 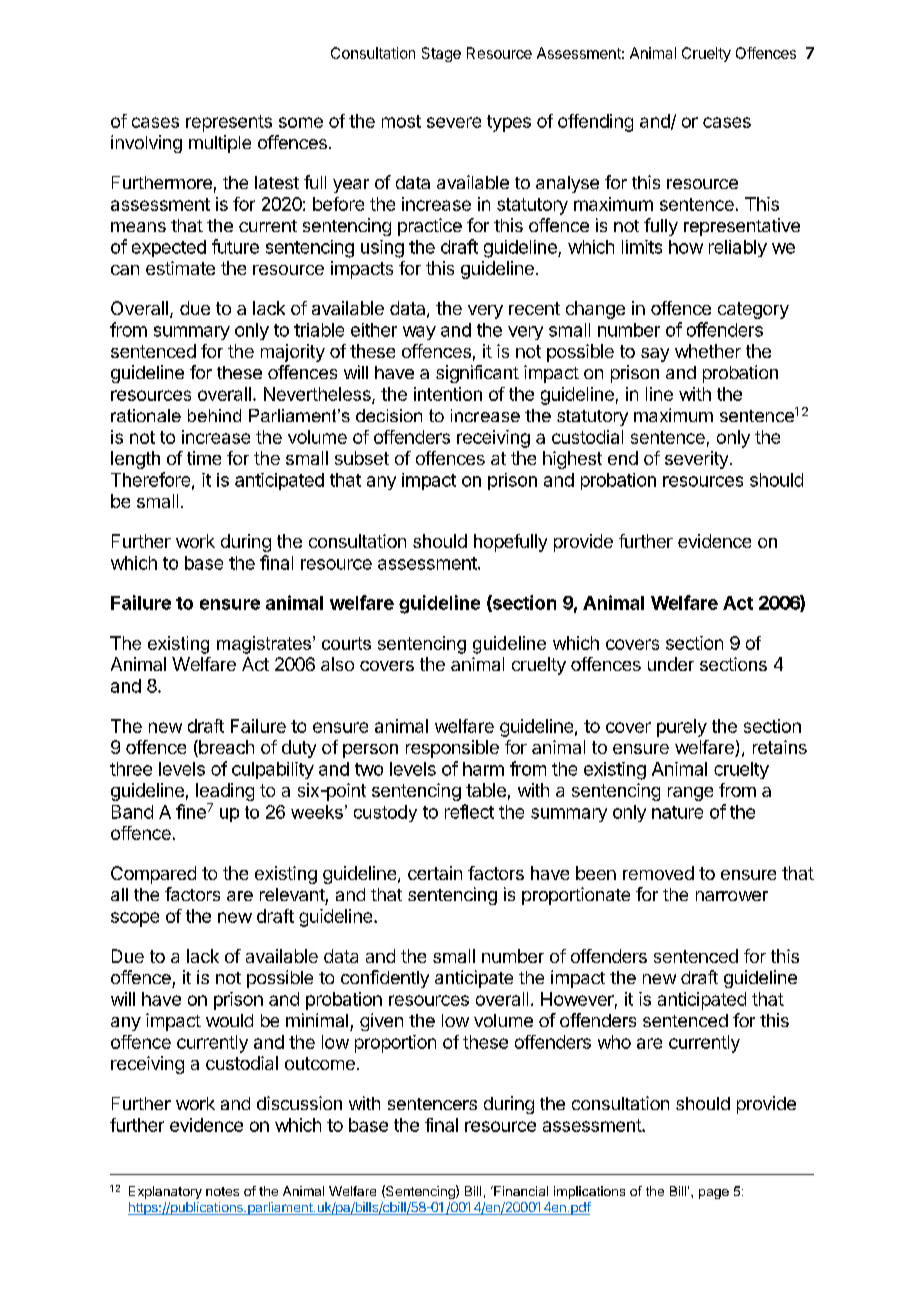 What do you see at coordinates (682, 728) in the image?
I see `purely` at bounding box center [682, 728].
